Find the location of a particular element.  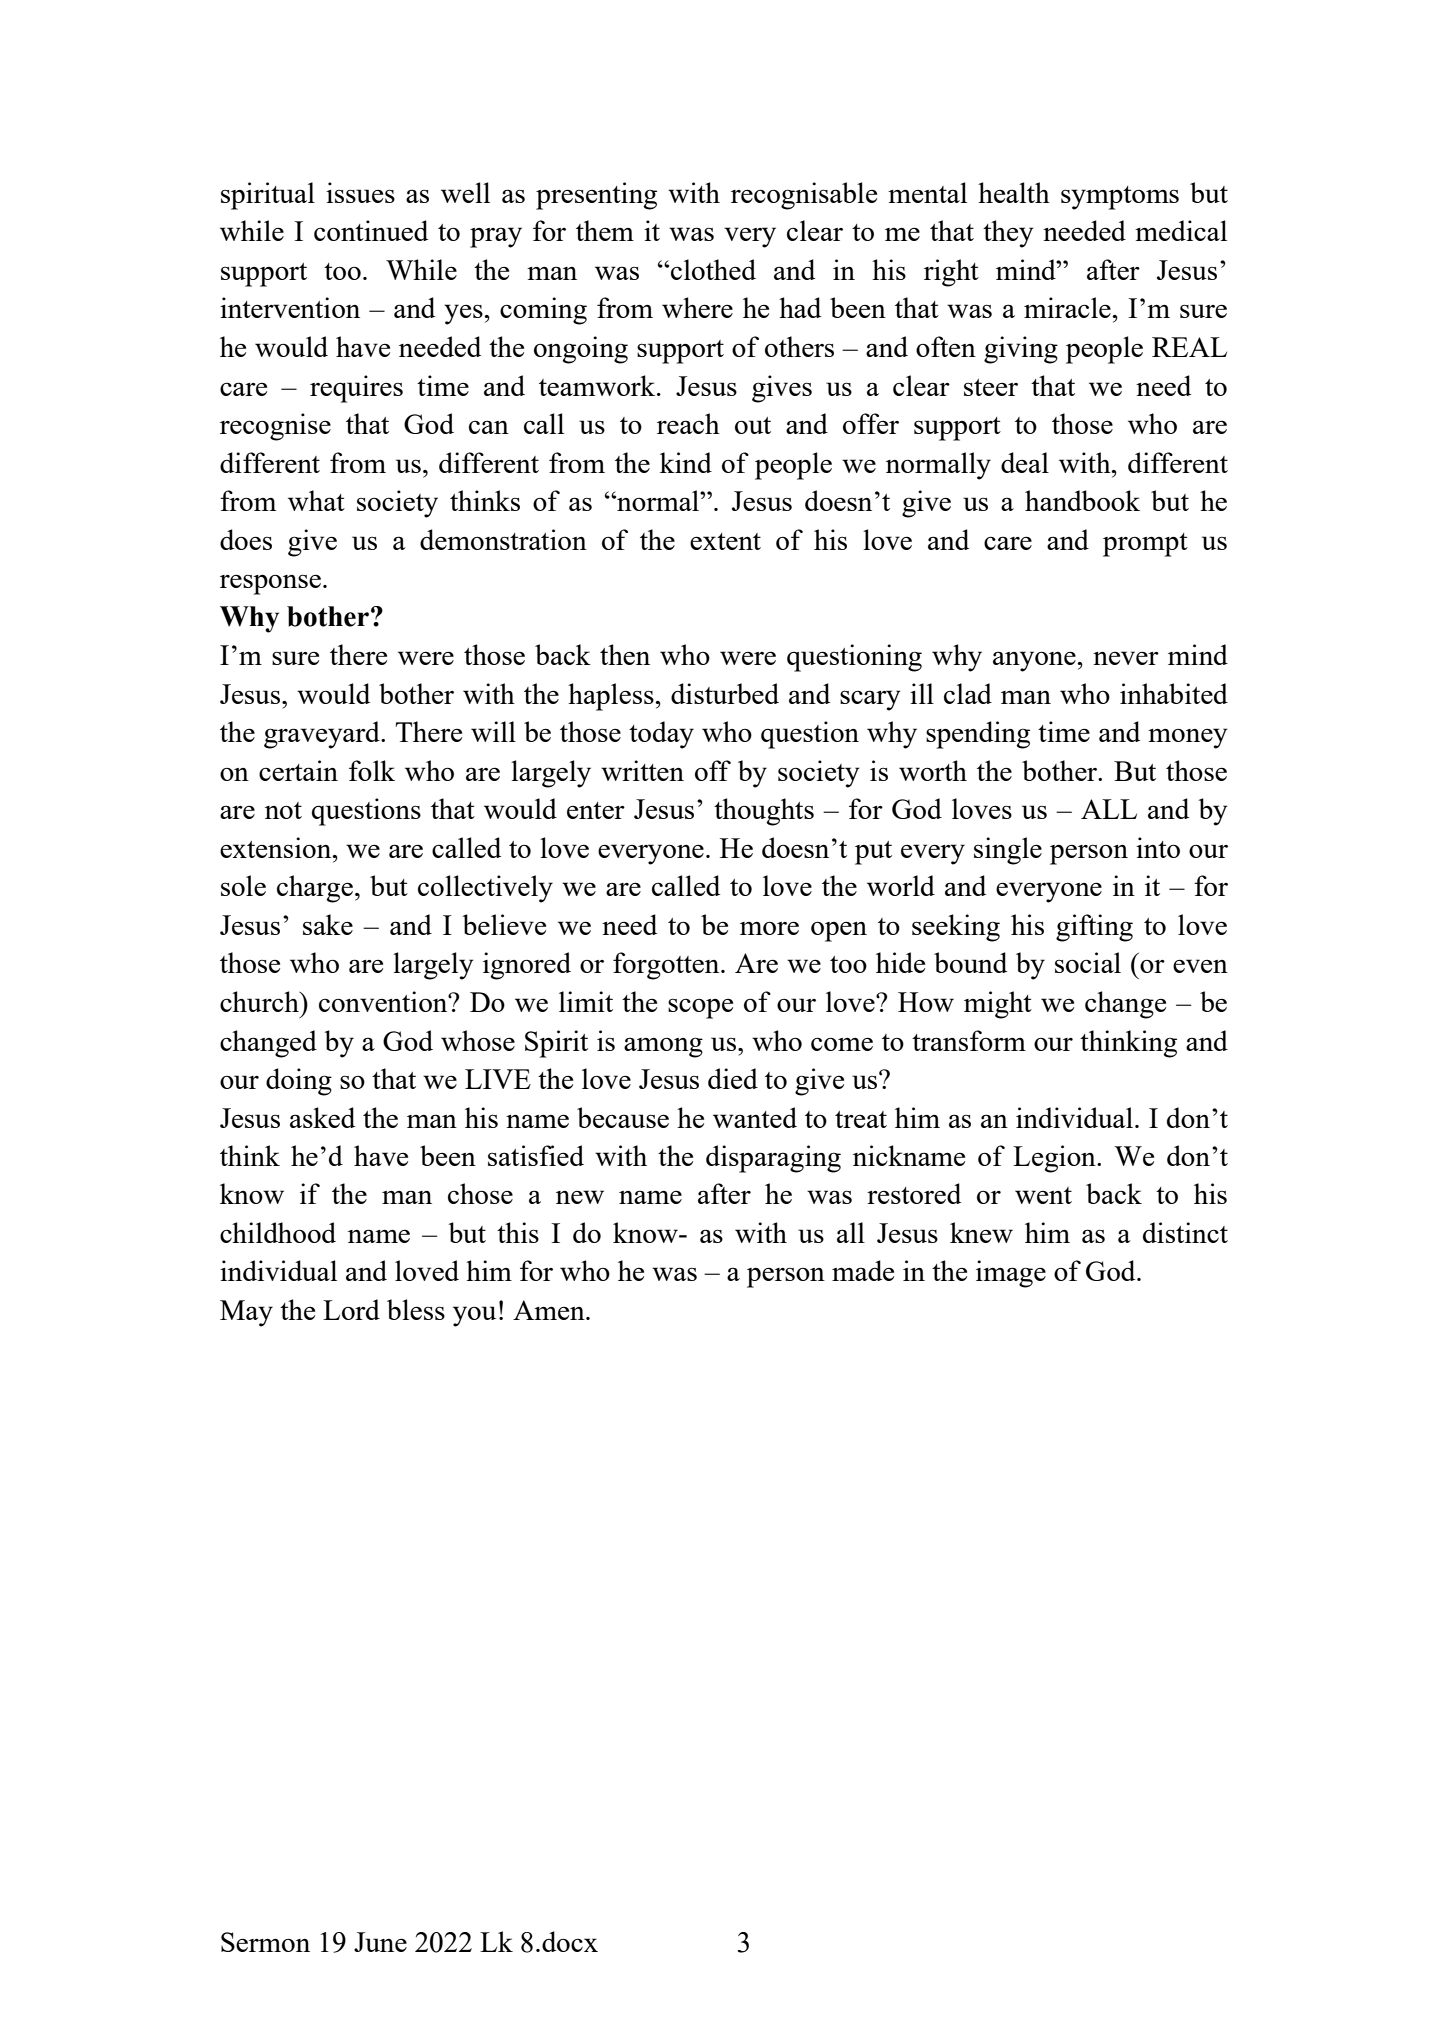

disparaging is located at coordinates (773, 1159).
